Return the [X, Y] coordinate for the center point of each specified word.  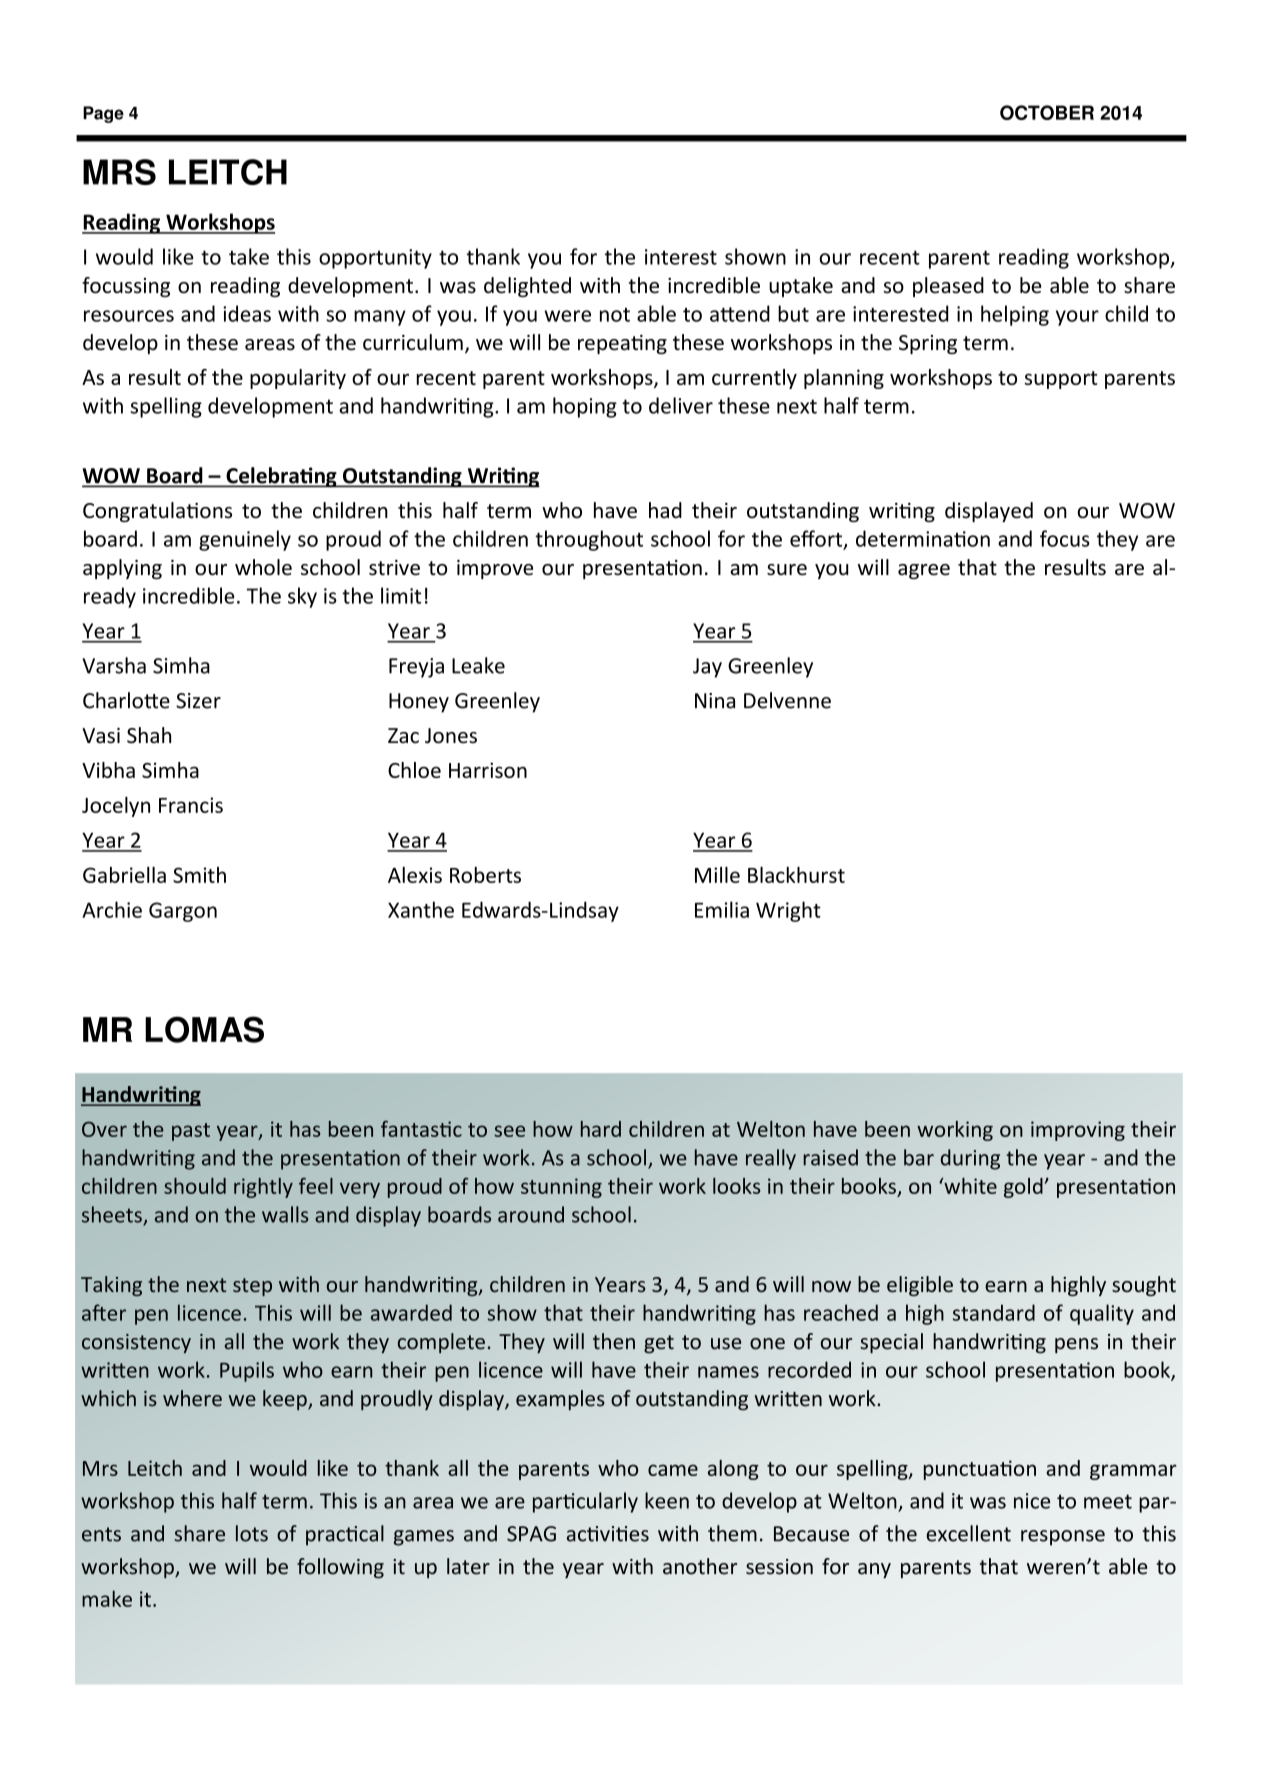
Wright [788, 911]
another [700, 1566]
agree [924, 571]
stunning [561, 1188]
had [665, 510]
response [1063, 1538]
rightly [263, 1188]
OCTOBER [1047, 112]
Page [103, 114]
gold [1024, 1188]
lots [252, 1533]
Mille [717, 875]
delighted [527, 287]
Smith [199, 875]
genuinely [245, 540]
